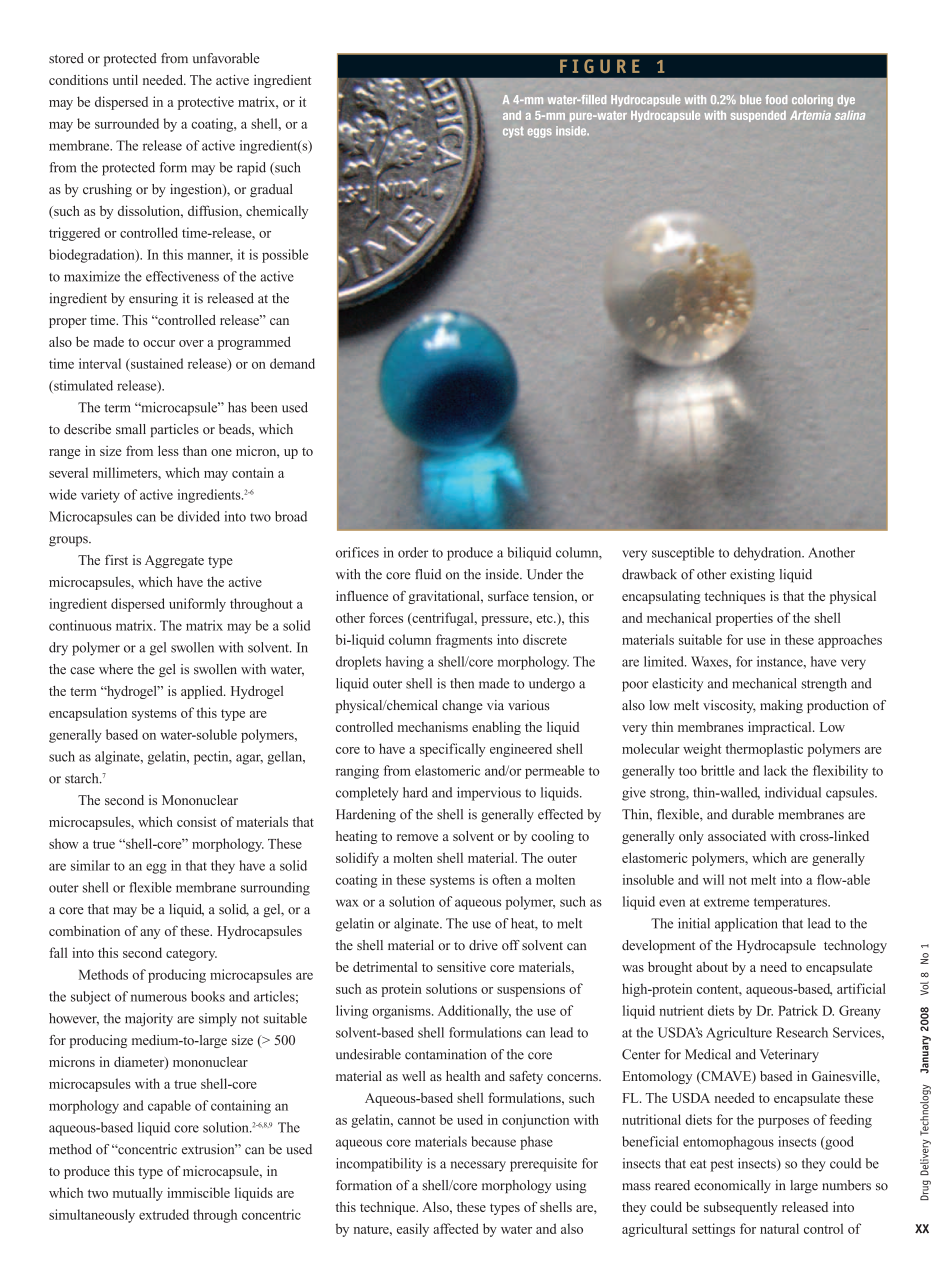  I want to click on cyst, so click(513, 132).
